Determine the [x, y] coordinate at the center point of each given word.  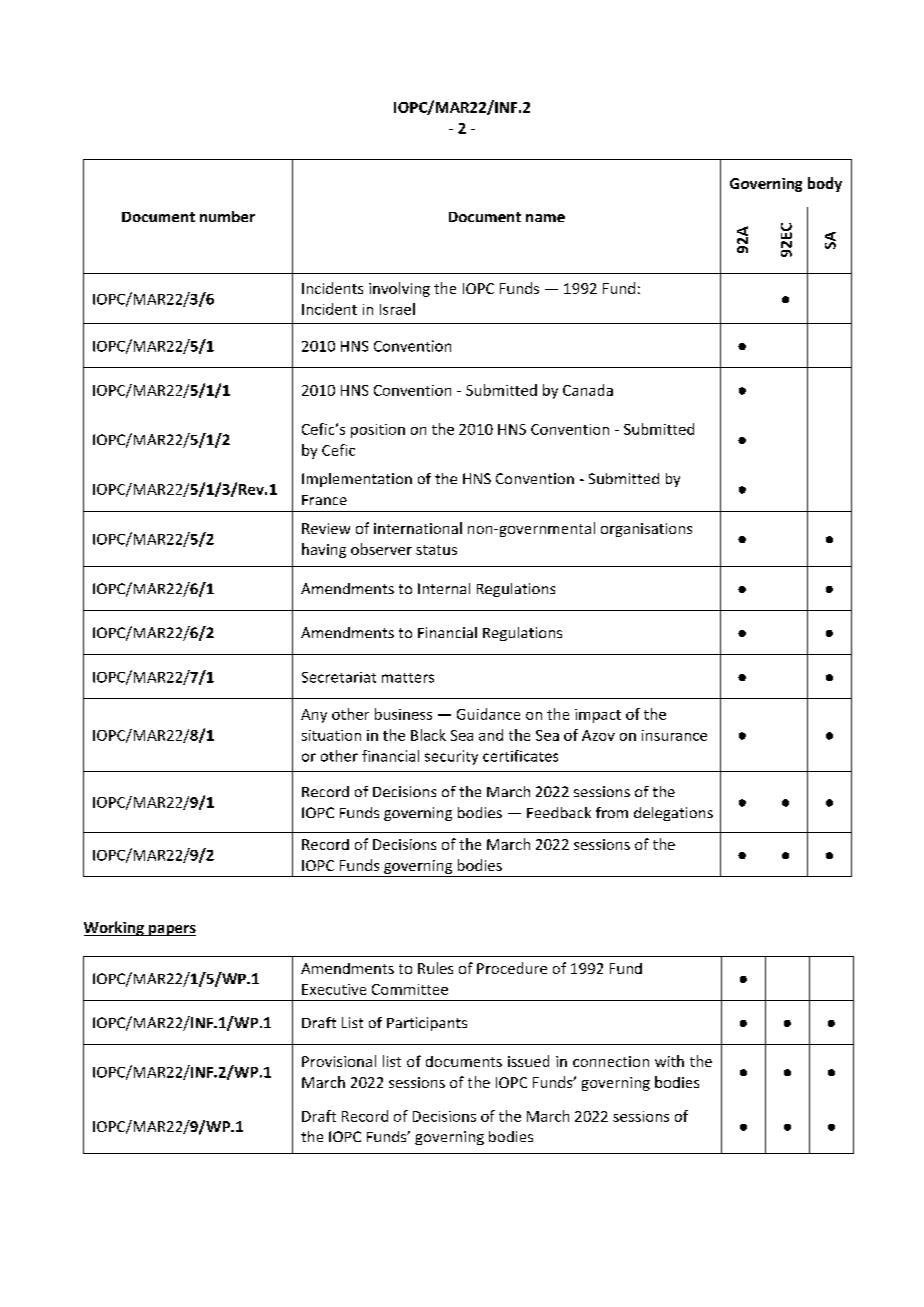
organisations [646, 530]
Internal [444, 588]
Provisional [339, 1061]
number [227, 216]
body [825, 184]
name [545, 218]
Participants [427, 1024]
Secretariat [339, 677]
